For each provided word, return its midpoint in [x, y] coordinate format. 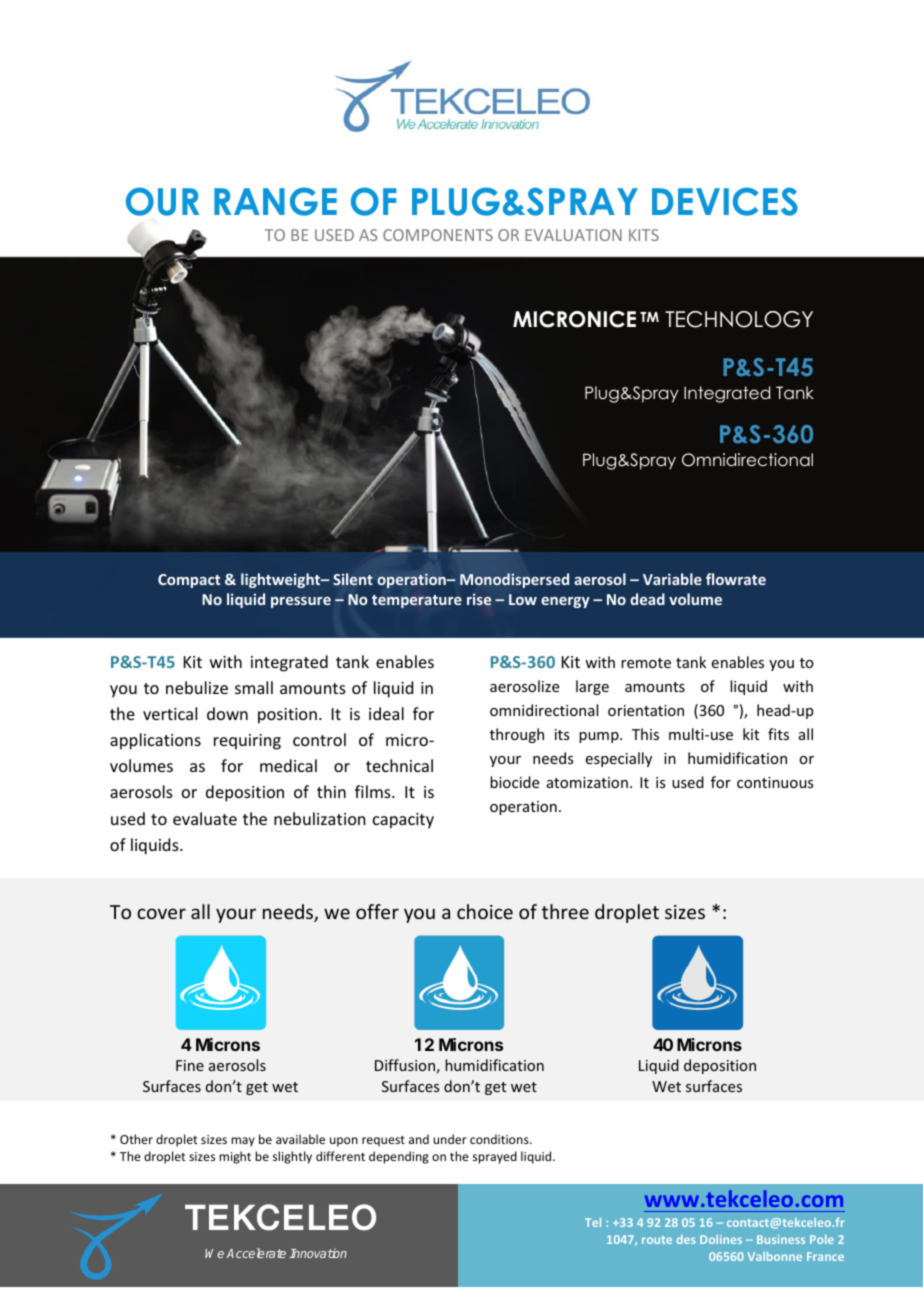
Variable [672, 579]
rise [479, 599]
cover [161, 913]
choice [485, 911]
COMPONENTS [438, 235]
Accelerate [256, 1253]
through [517, 735]
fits [778, 734]
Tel [593, 1222]
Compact [189, 581]
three [565, 911]
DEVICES [725, 201]
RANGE [275, 201]
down [227, 713]
